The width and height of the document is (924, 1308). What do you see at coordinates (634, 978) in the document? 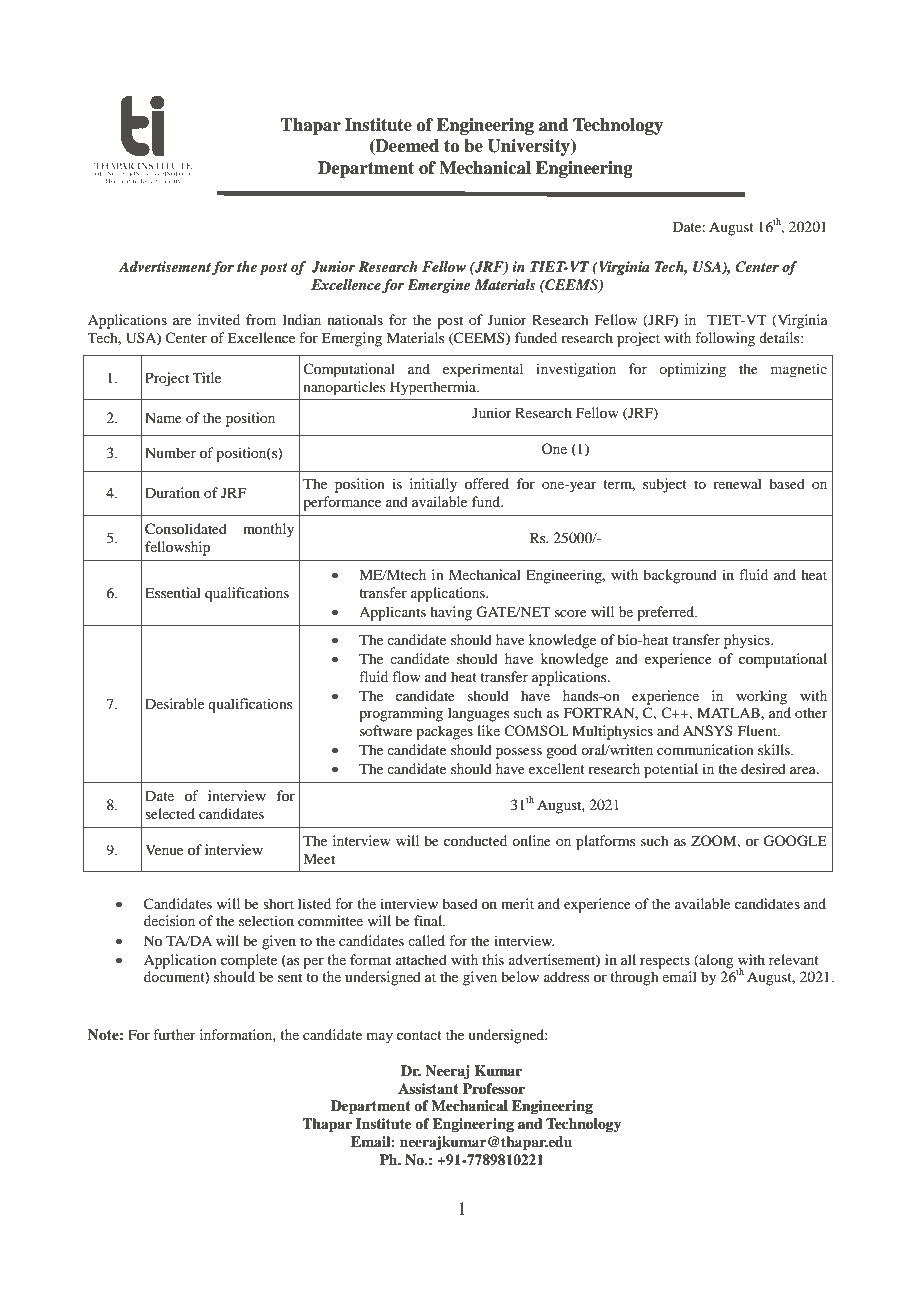
I see `through` at bounding box center [634, 978].
